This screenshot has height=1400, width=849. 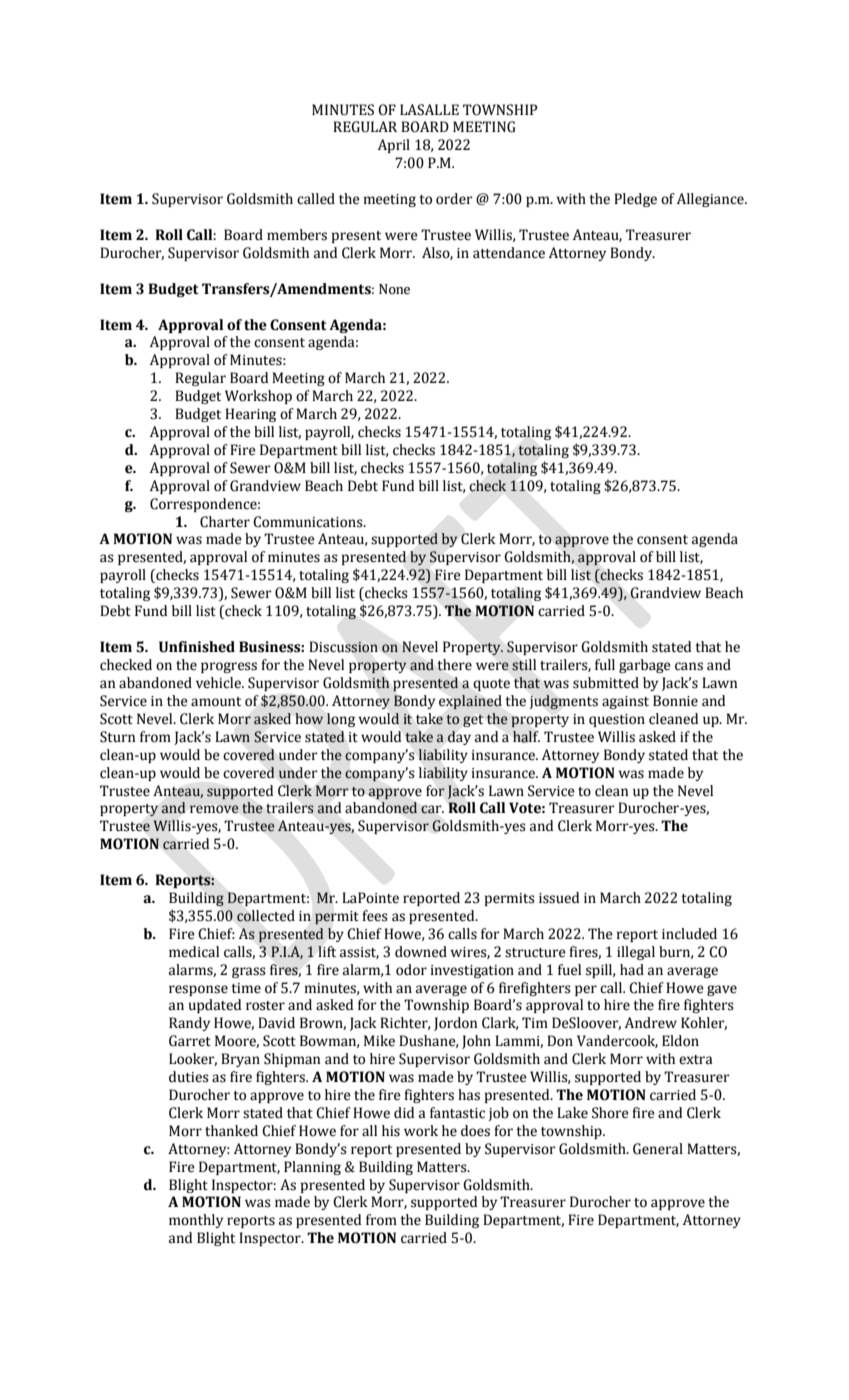 What do you see at coordinates (250, 415) in the screenshot?
I see `Hearing` at bounding box center [250, 415].
